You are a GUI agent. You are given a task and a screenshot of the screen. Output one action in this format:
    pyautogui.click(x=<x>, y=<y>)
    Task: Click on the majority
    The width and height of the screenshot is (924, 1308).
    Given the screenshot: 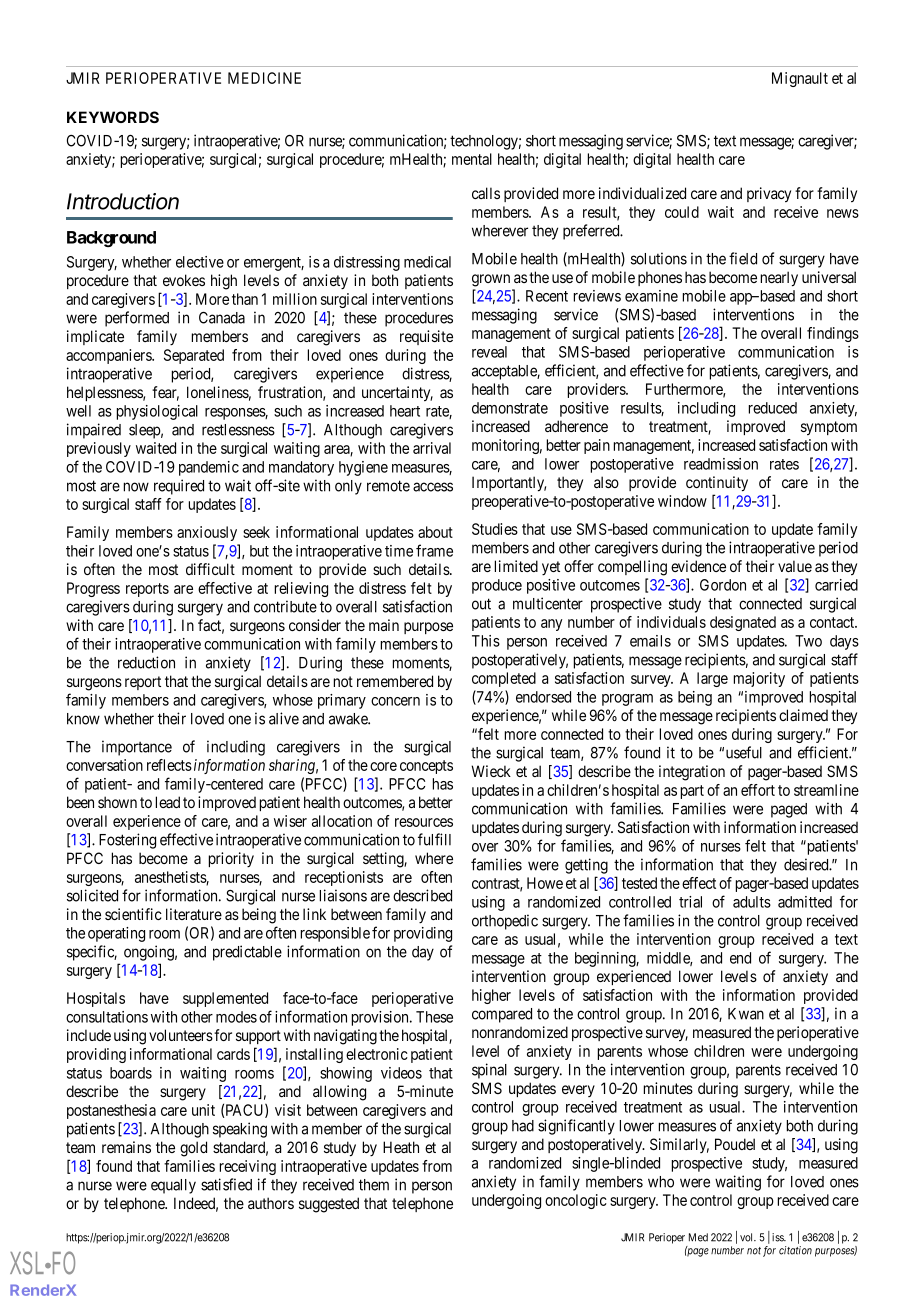 What is the action you would take?
    pyautogui.click(x=759, y=679)
